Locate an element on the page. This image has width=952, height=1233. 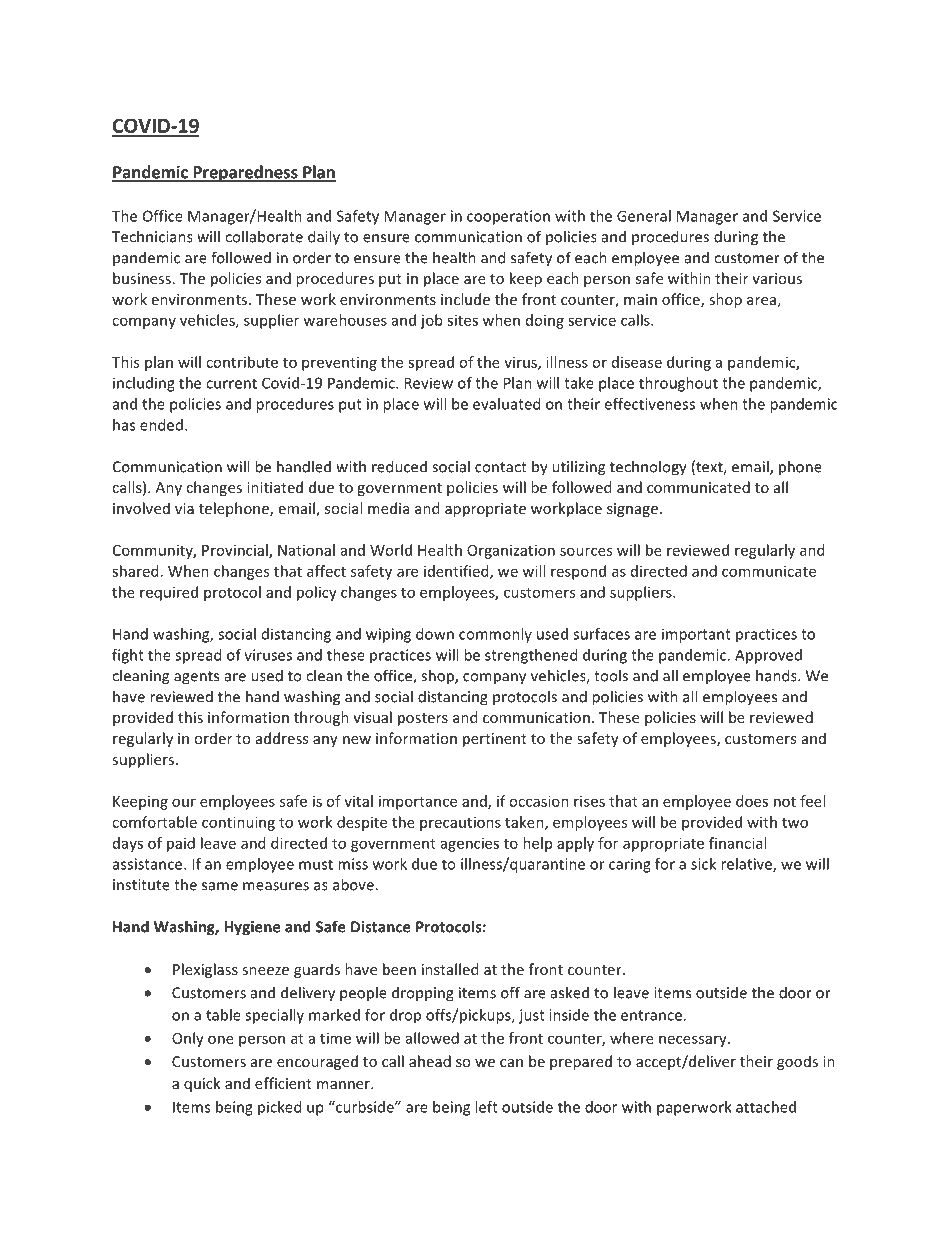
does is located at coordinates (752, 801).
